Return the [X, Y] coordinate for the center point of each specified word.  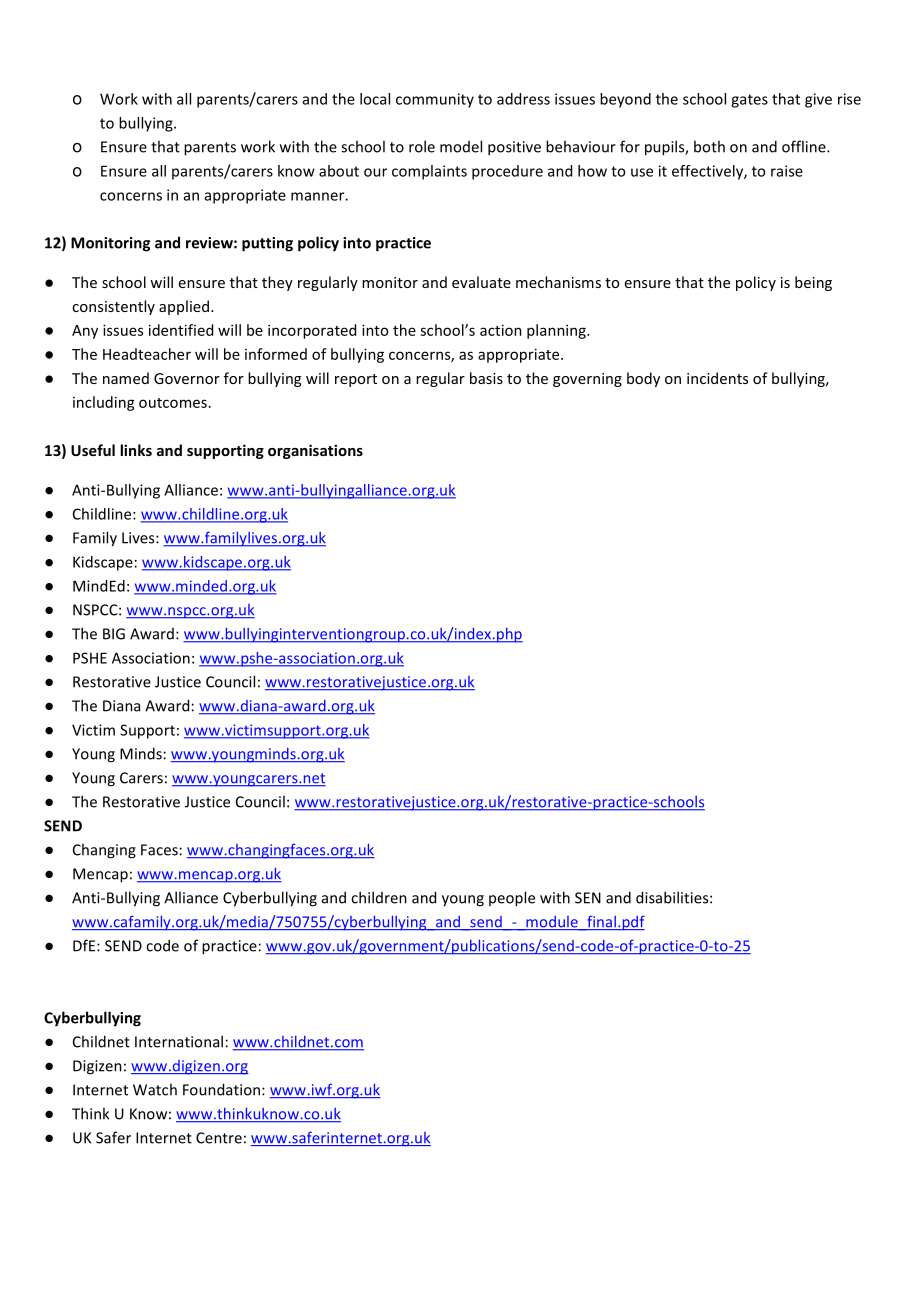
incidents [717, 378]
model [461, 146]
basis [486, 378]
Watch [155, 1089]
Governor [187, 378]
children [379, 897]
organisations [315, 451]
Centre [219, 1138]
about [339, 171]
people [512, 899]
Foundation [223, 1089]
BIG [114, 634]
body [643, 379]
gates [749, 101]
